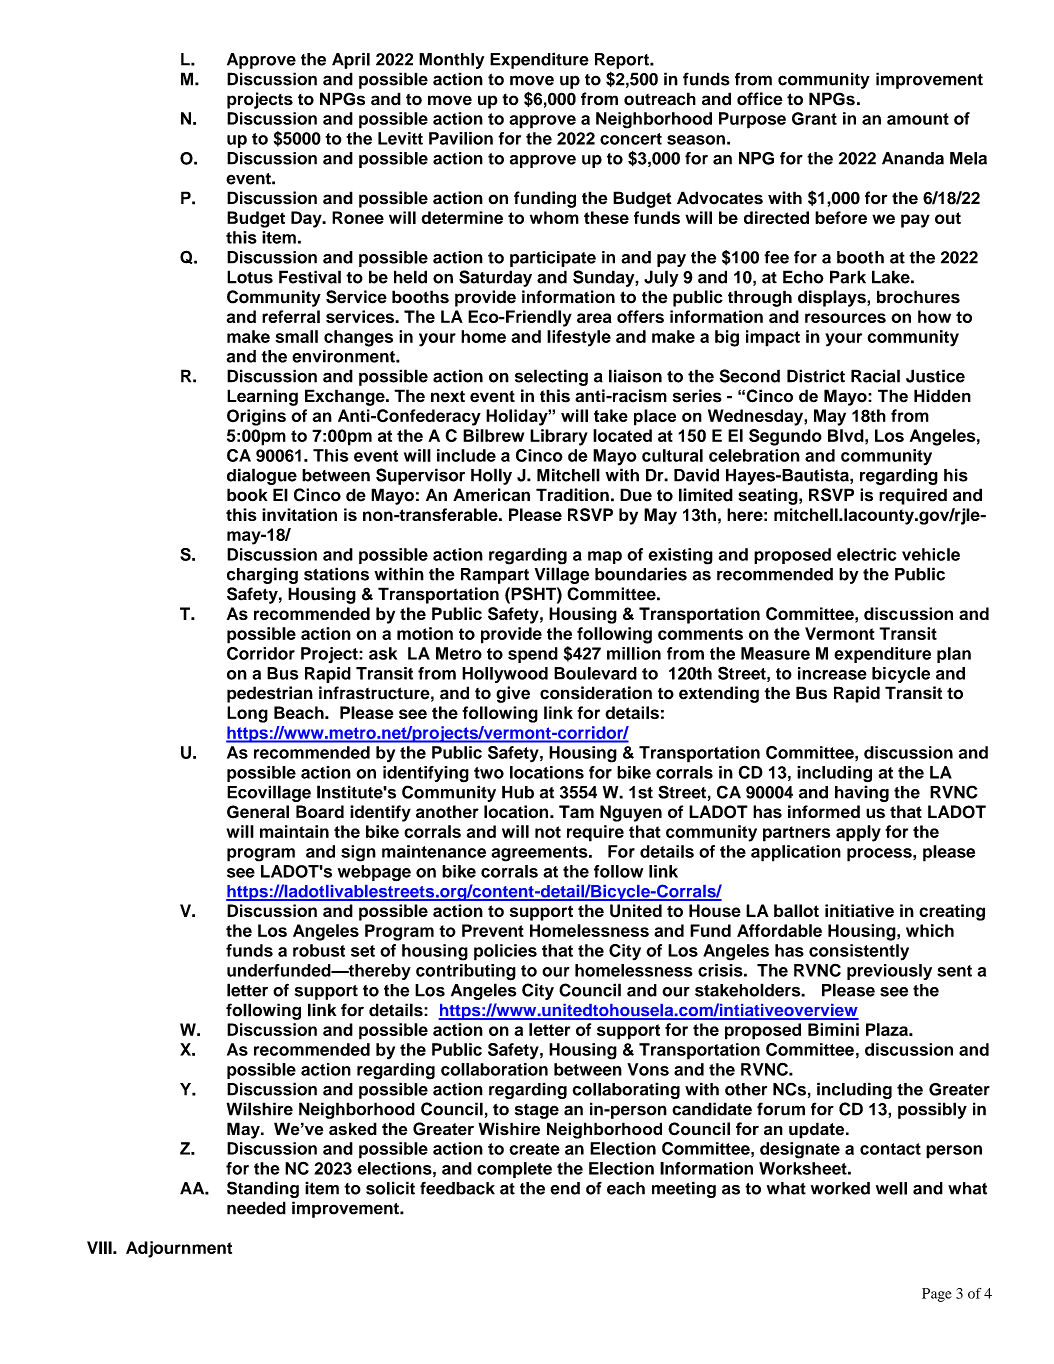 The height and width of the screenshot is (1364, 1054). What do you see at coordinates (623, 61) in the screenshot?
I see `Report` at bounding box center [623, 61].
